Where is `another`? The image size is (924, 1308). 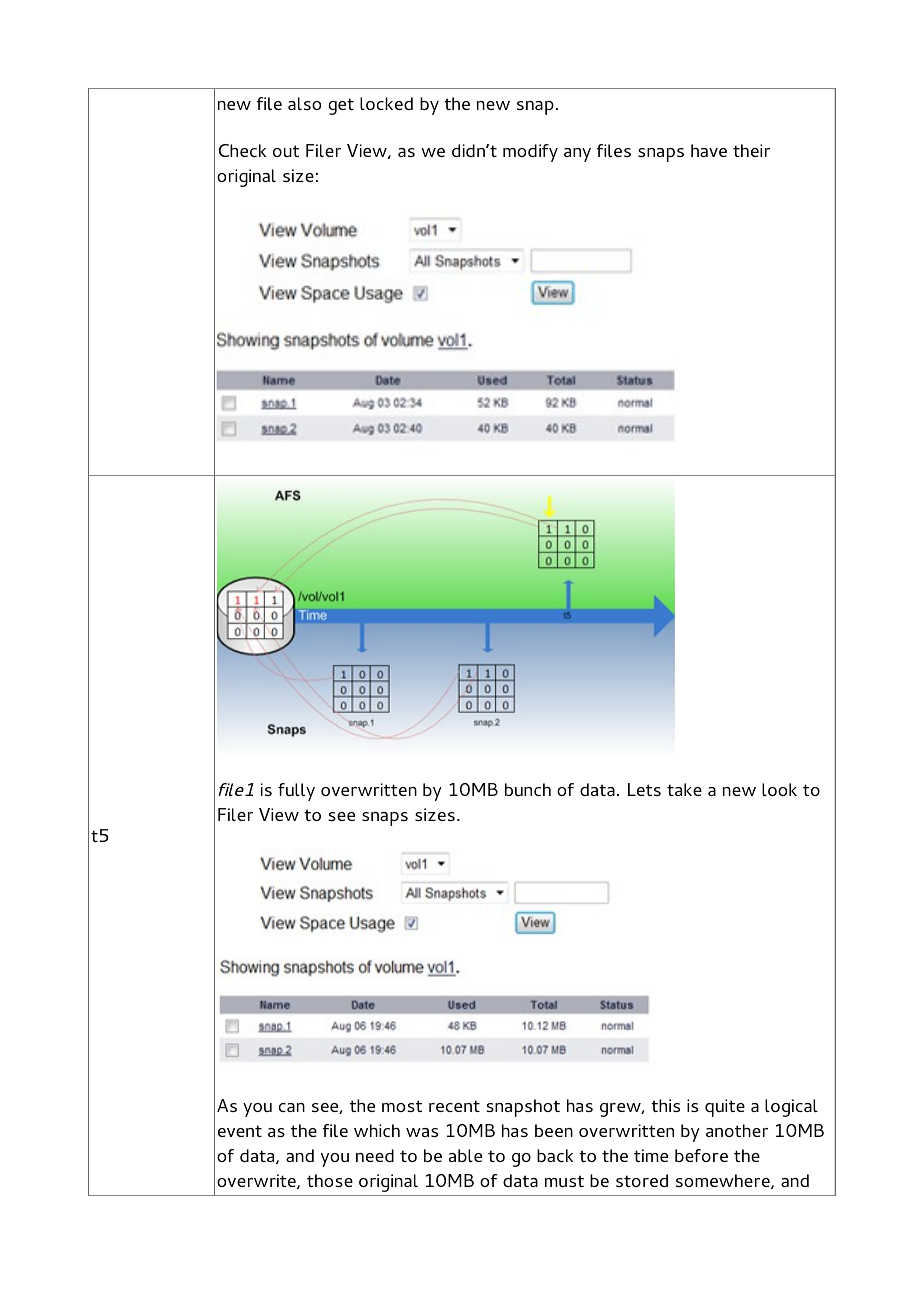 another is located at coordinates (737, 1130).
